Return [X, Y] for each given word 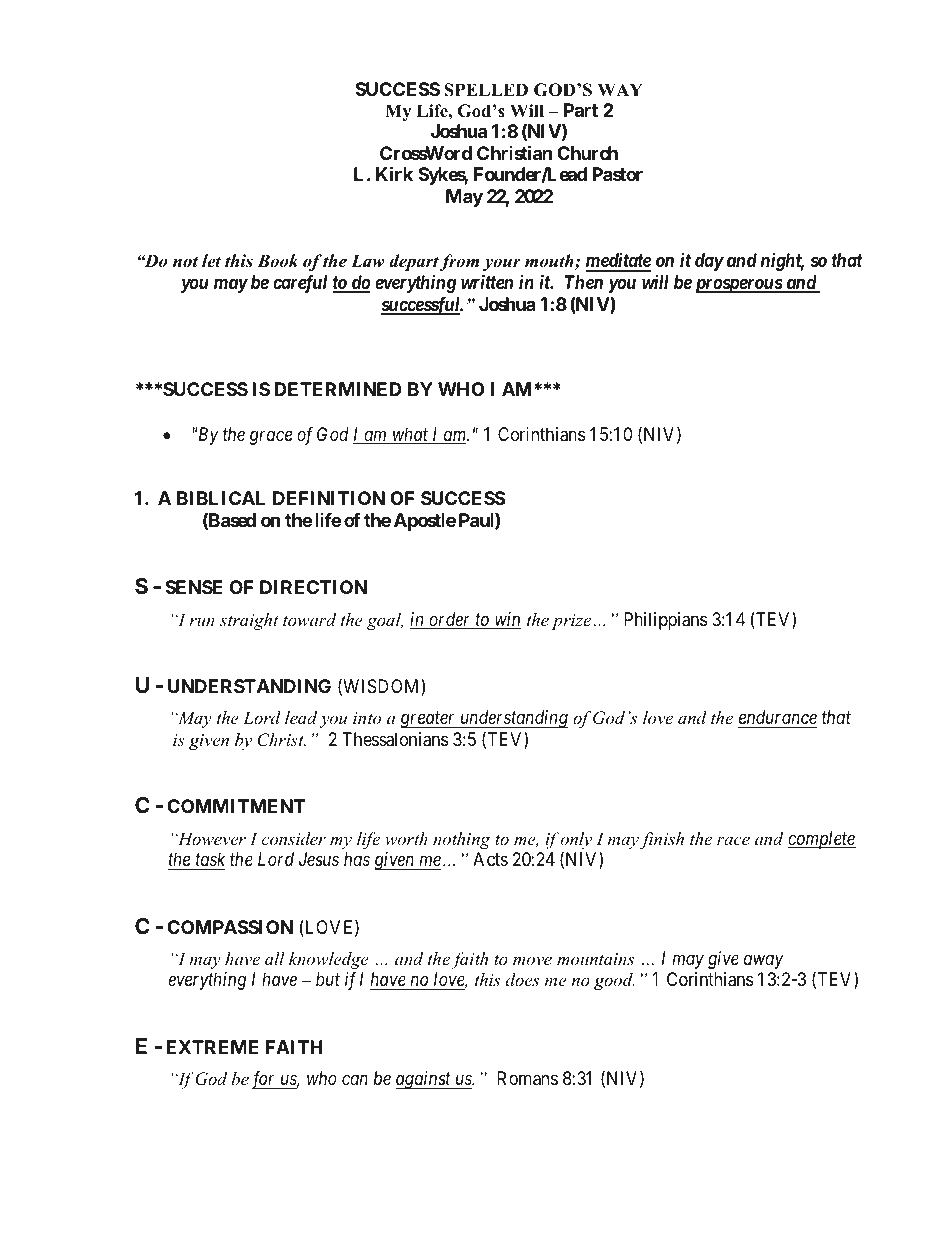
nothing [461, 840]
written [487, 281]
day [709, 262]
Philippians [665, 621]
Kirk [394, 173]
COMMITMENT [236, 806]
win [506, 620]
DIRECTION [313, 587]
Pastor [617, 174]
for [265, 1080]
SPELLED [486, 90]
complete [822, 840]
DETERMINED [338, 389]
